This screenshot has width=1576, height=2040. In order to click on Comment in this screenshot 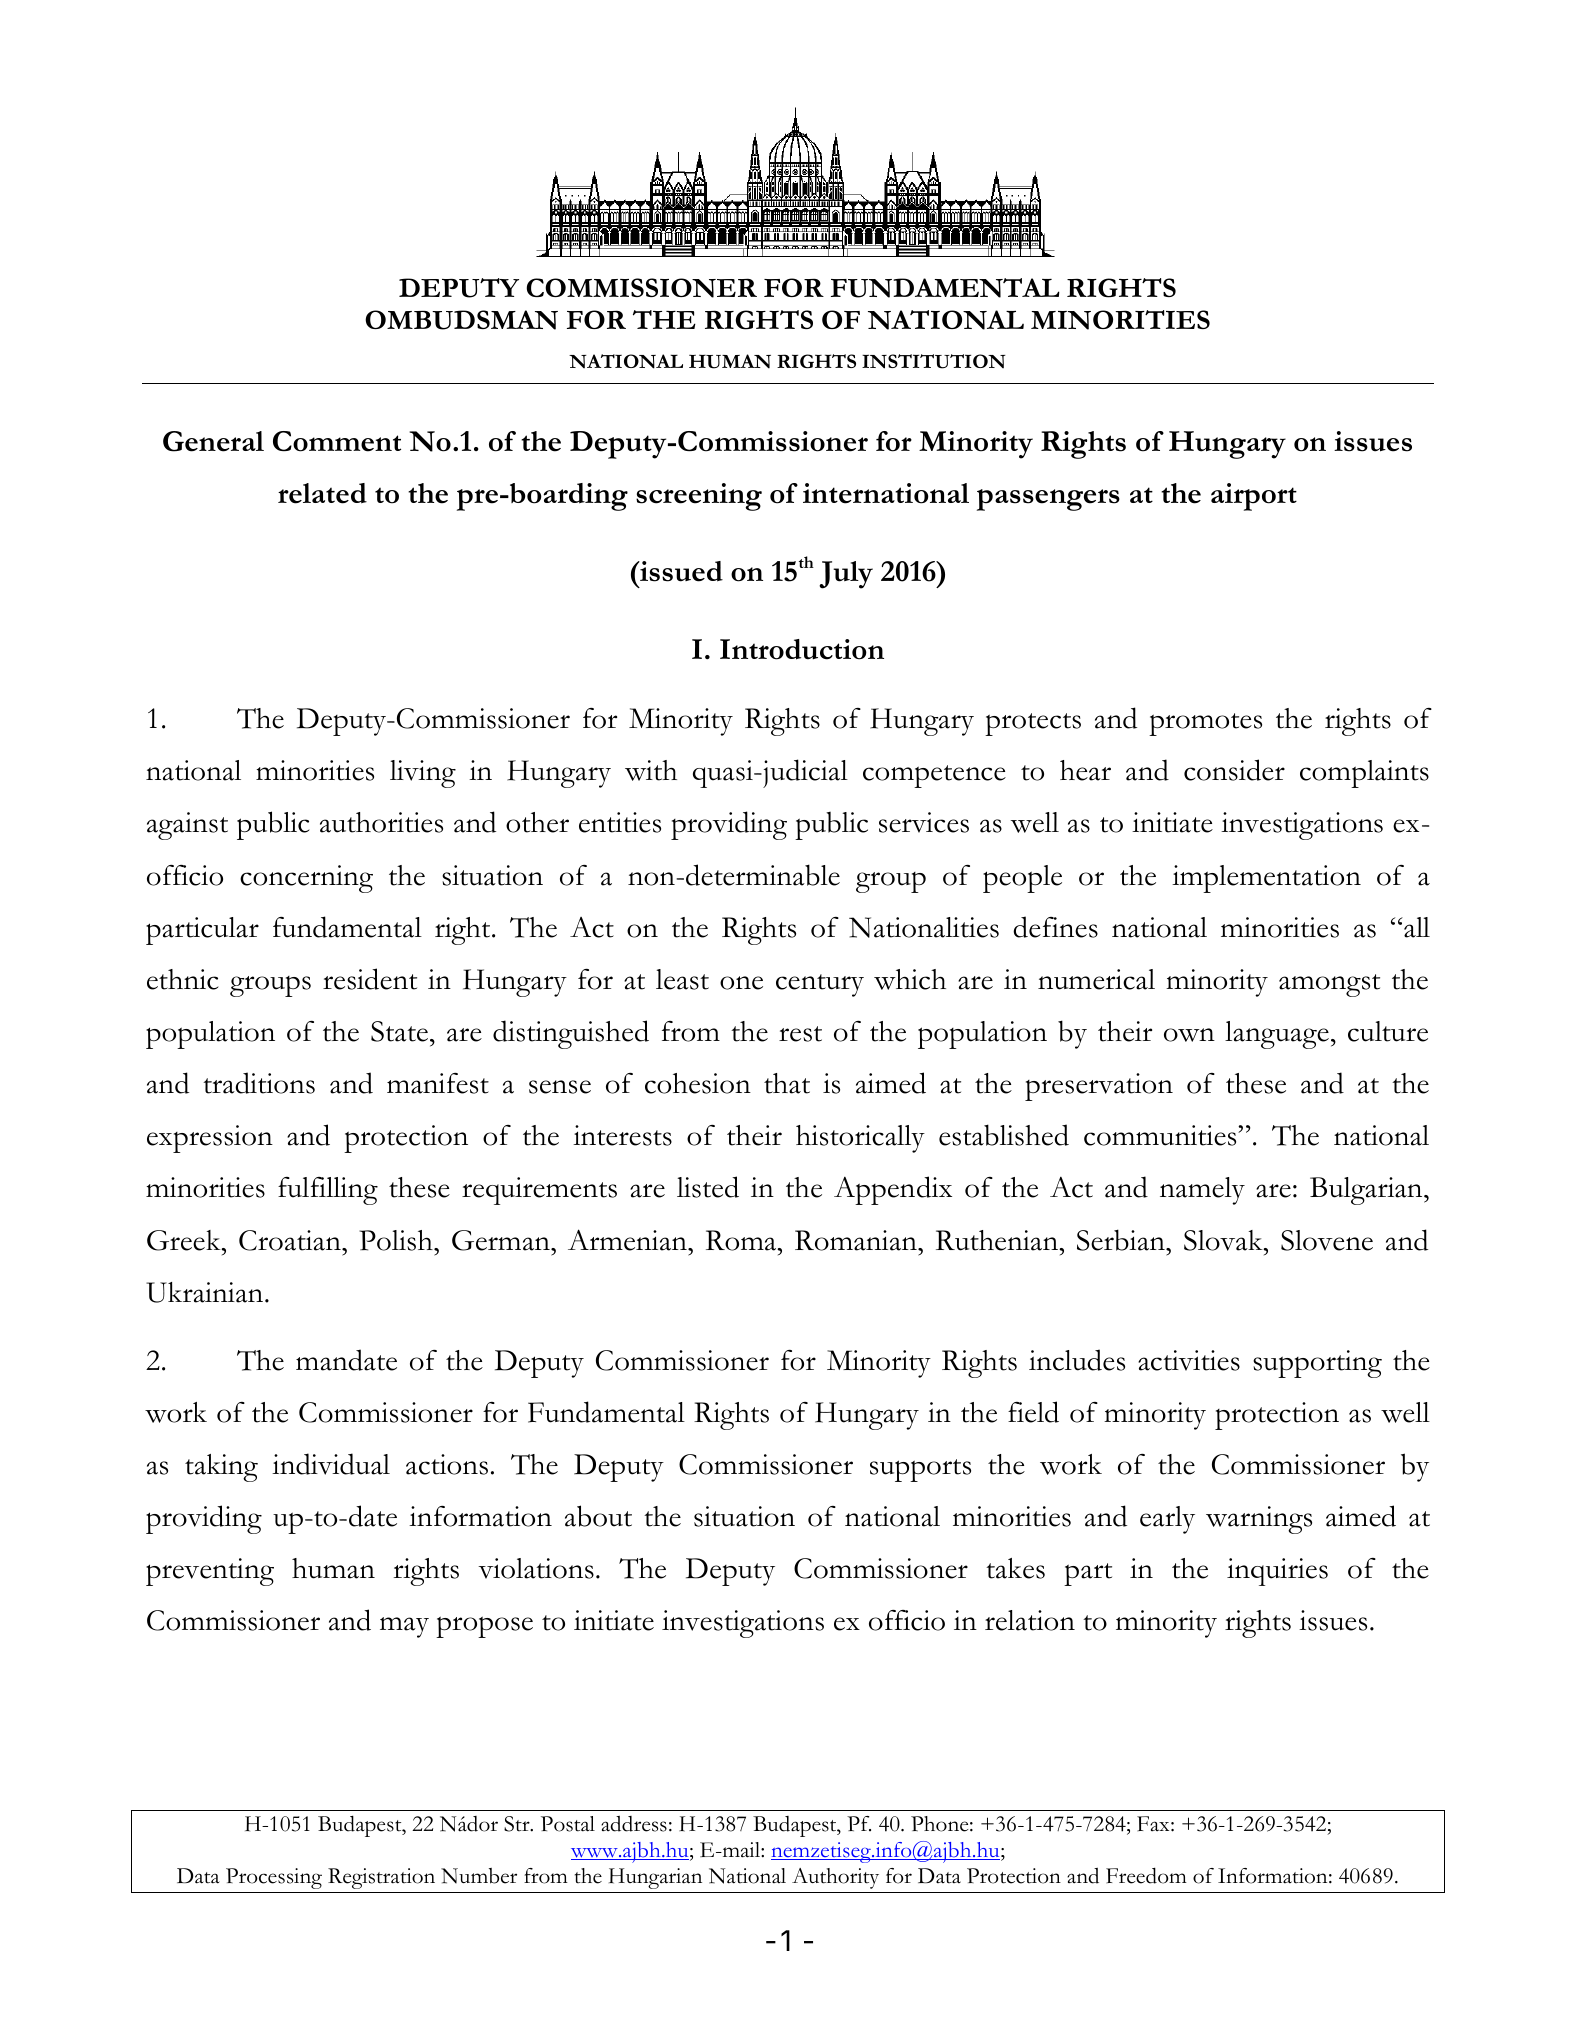, I will do `click(337, 441)`.
